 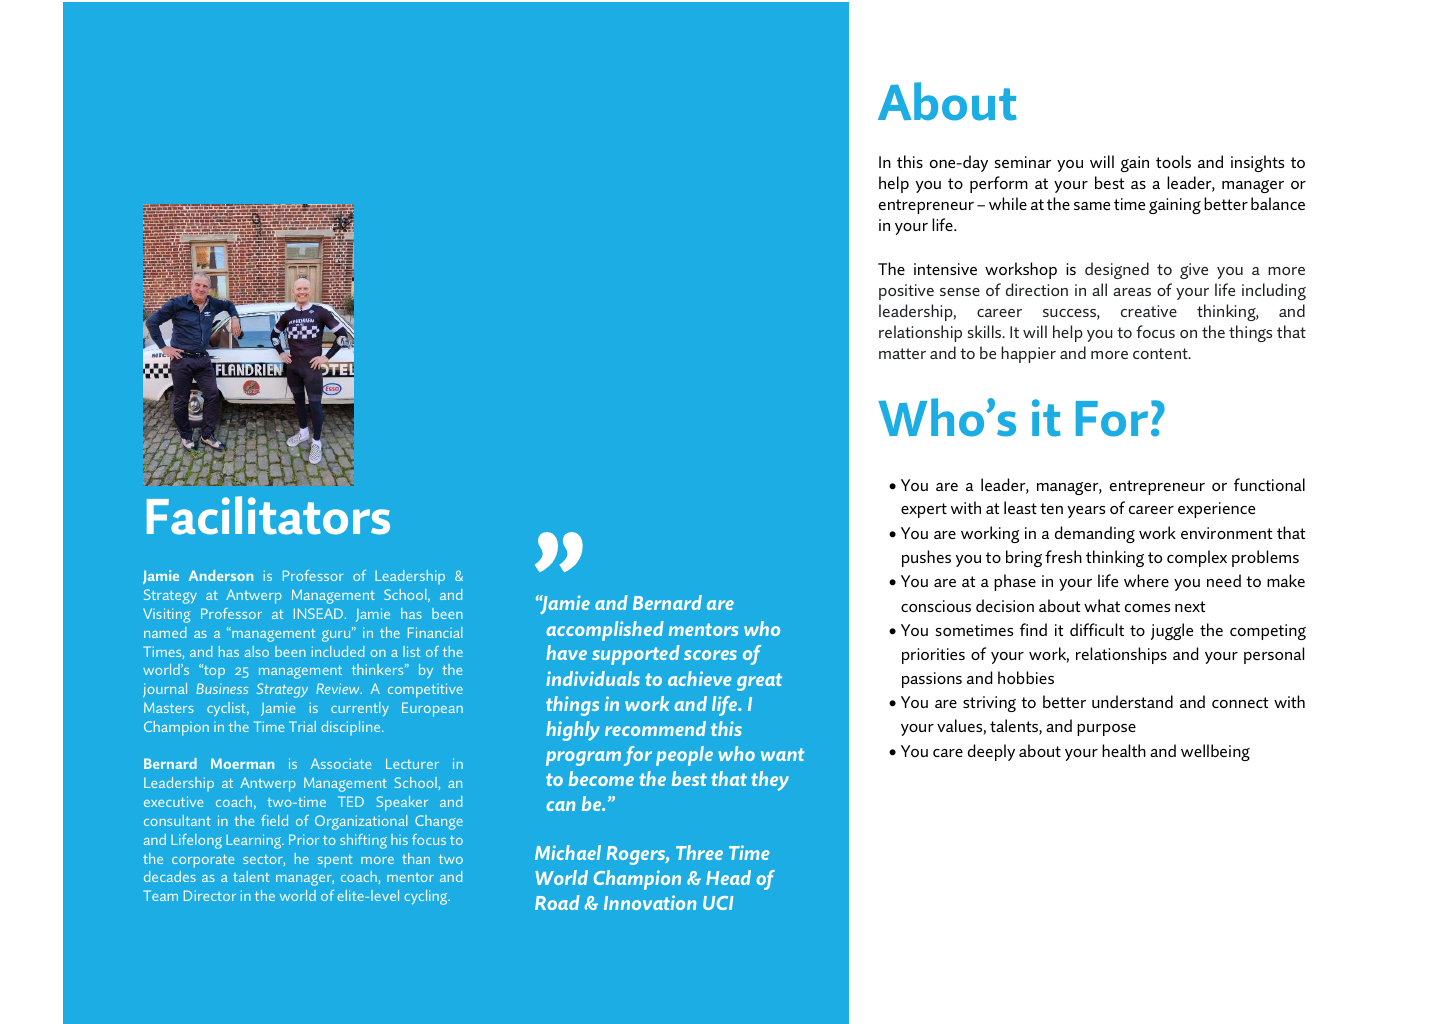 I want to click on positive, so click(x=906, y=292).
